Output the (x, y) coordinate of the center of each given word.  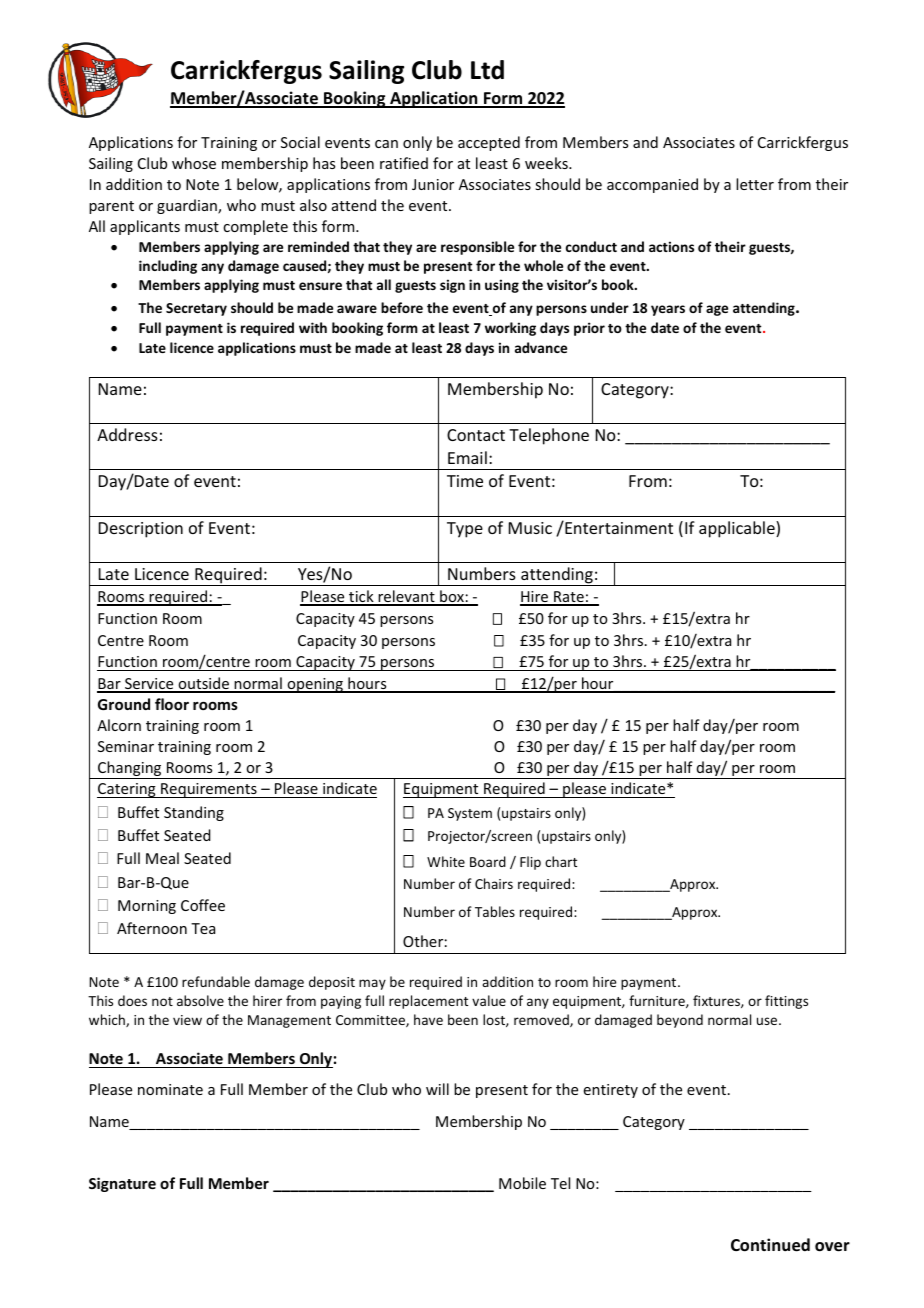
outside (203, 684)
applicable (738, 529)
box (452, 597)
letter (755, 184)
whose (194, 163)
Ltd (487, 70)
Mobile (522, 1183)
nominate (170, 1089)
